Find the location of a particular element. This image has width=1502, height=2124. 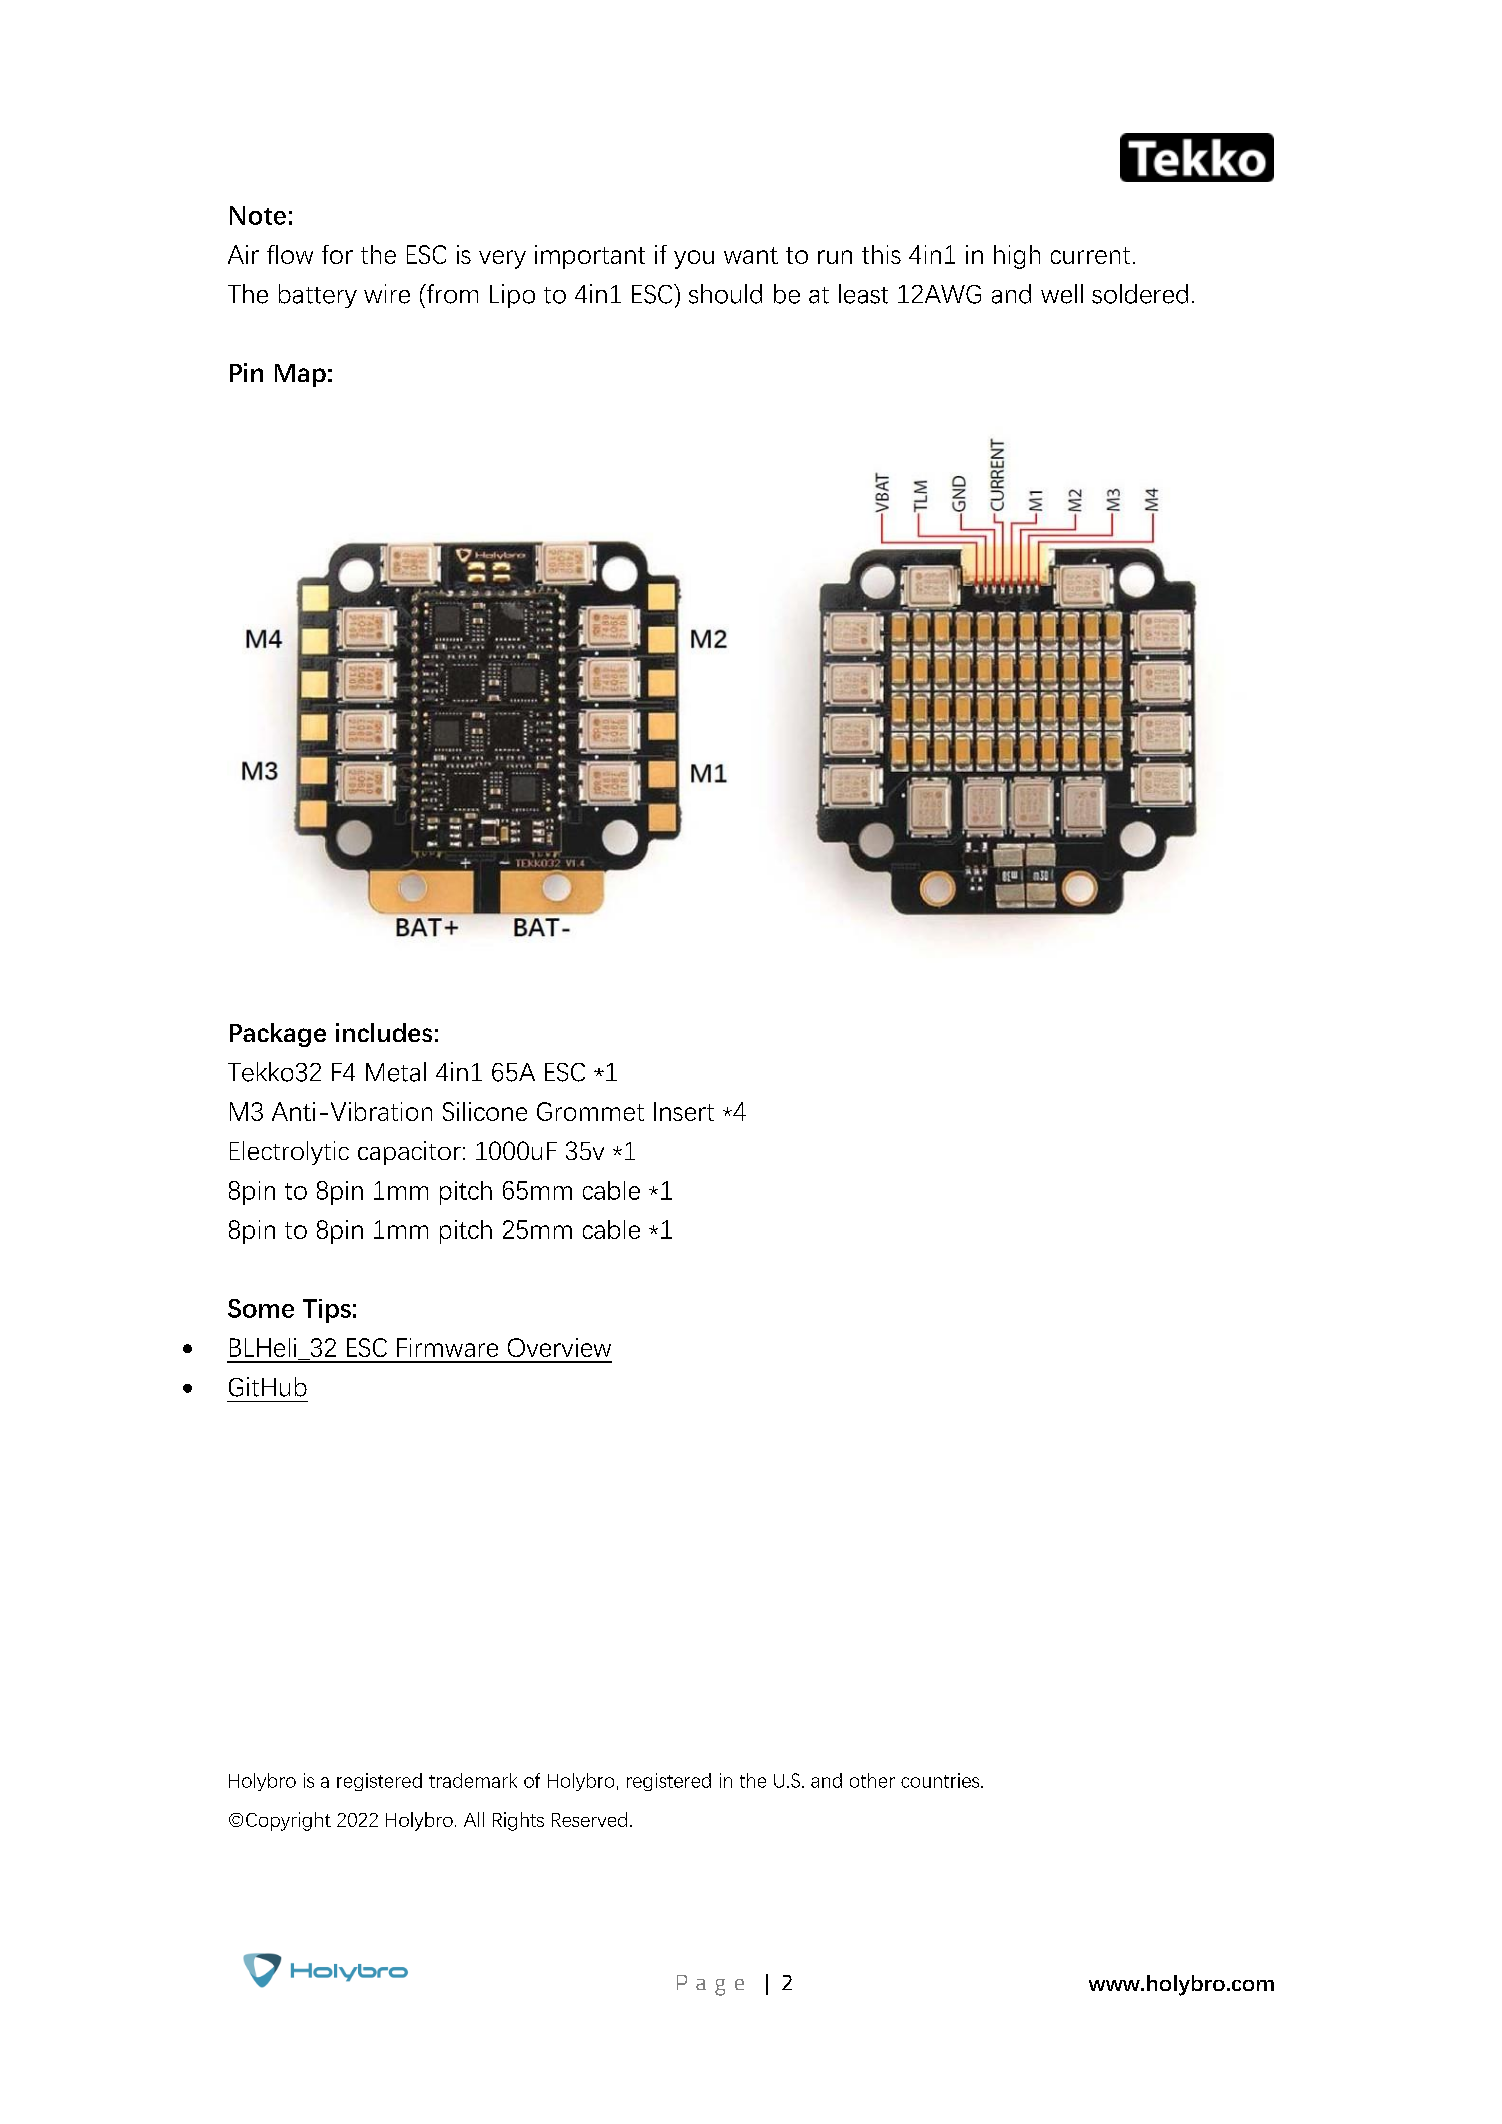

Grommet is located at coordinates (590, 1111).
